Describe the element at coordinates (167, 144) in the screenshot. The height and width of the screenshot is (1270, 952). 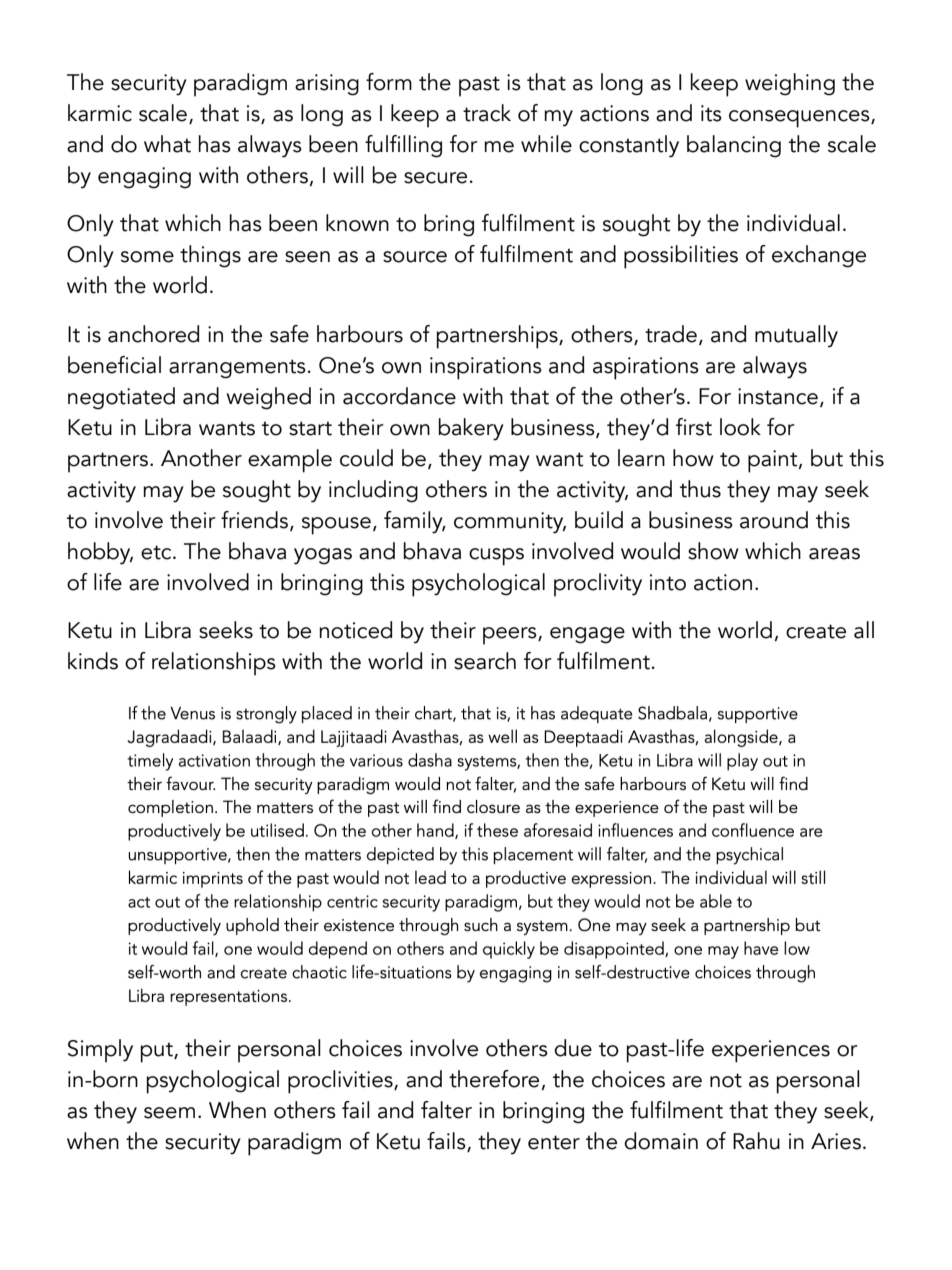
I see `what` at that location.
